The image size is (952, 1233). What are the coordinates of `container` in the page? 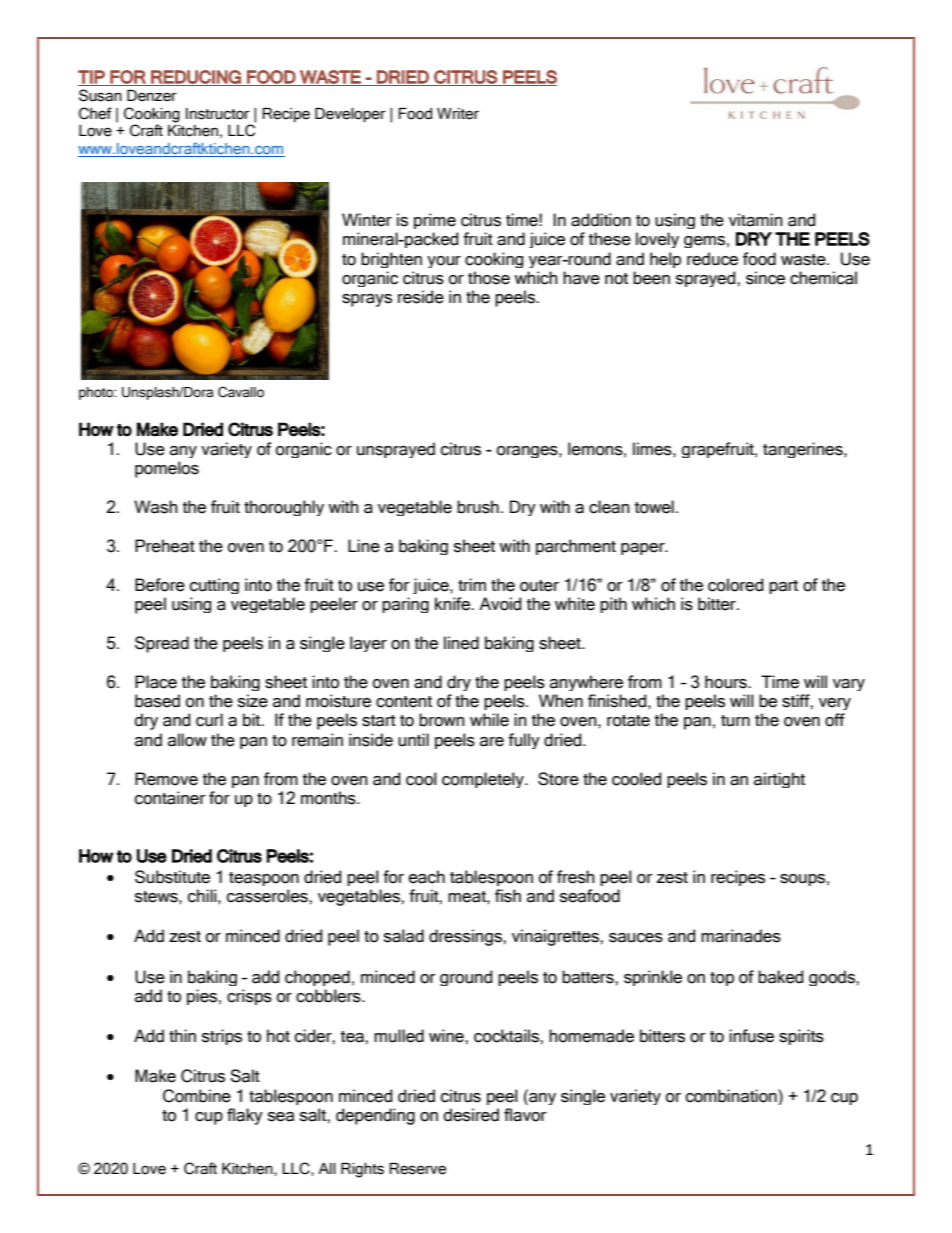 It's located at (170, 798).
